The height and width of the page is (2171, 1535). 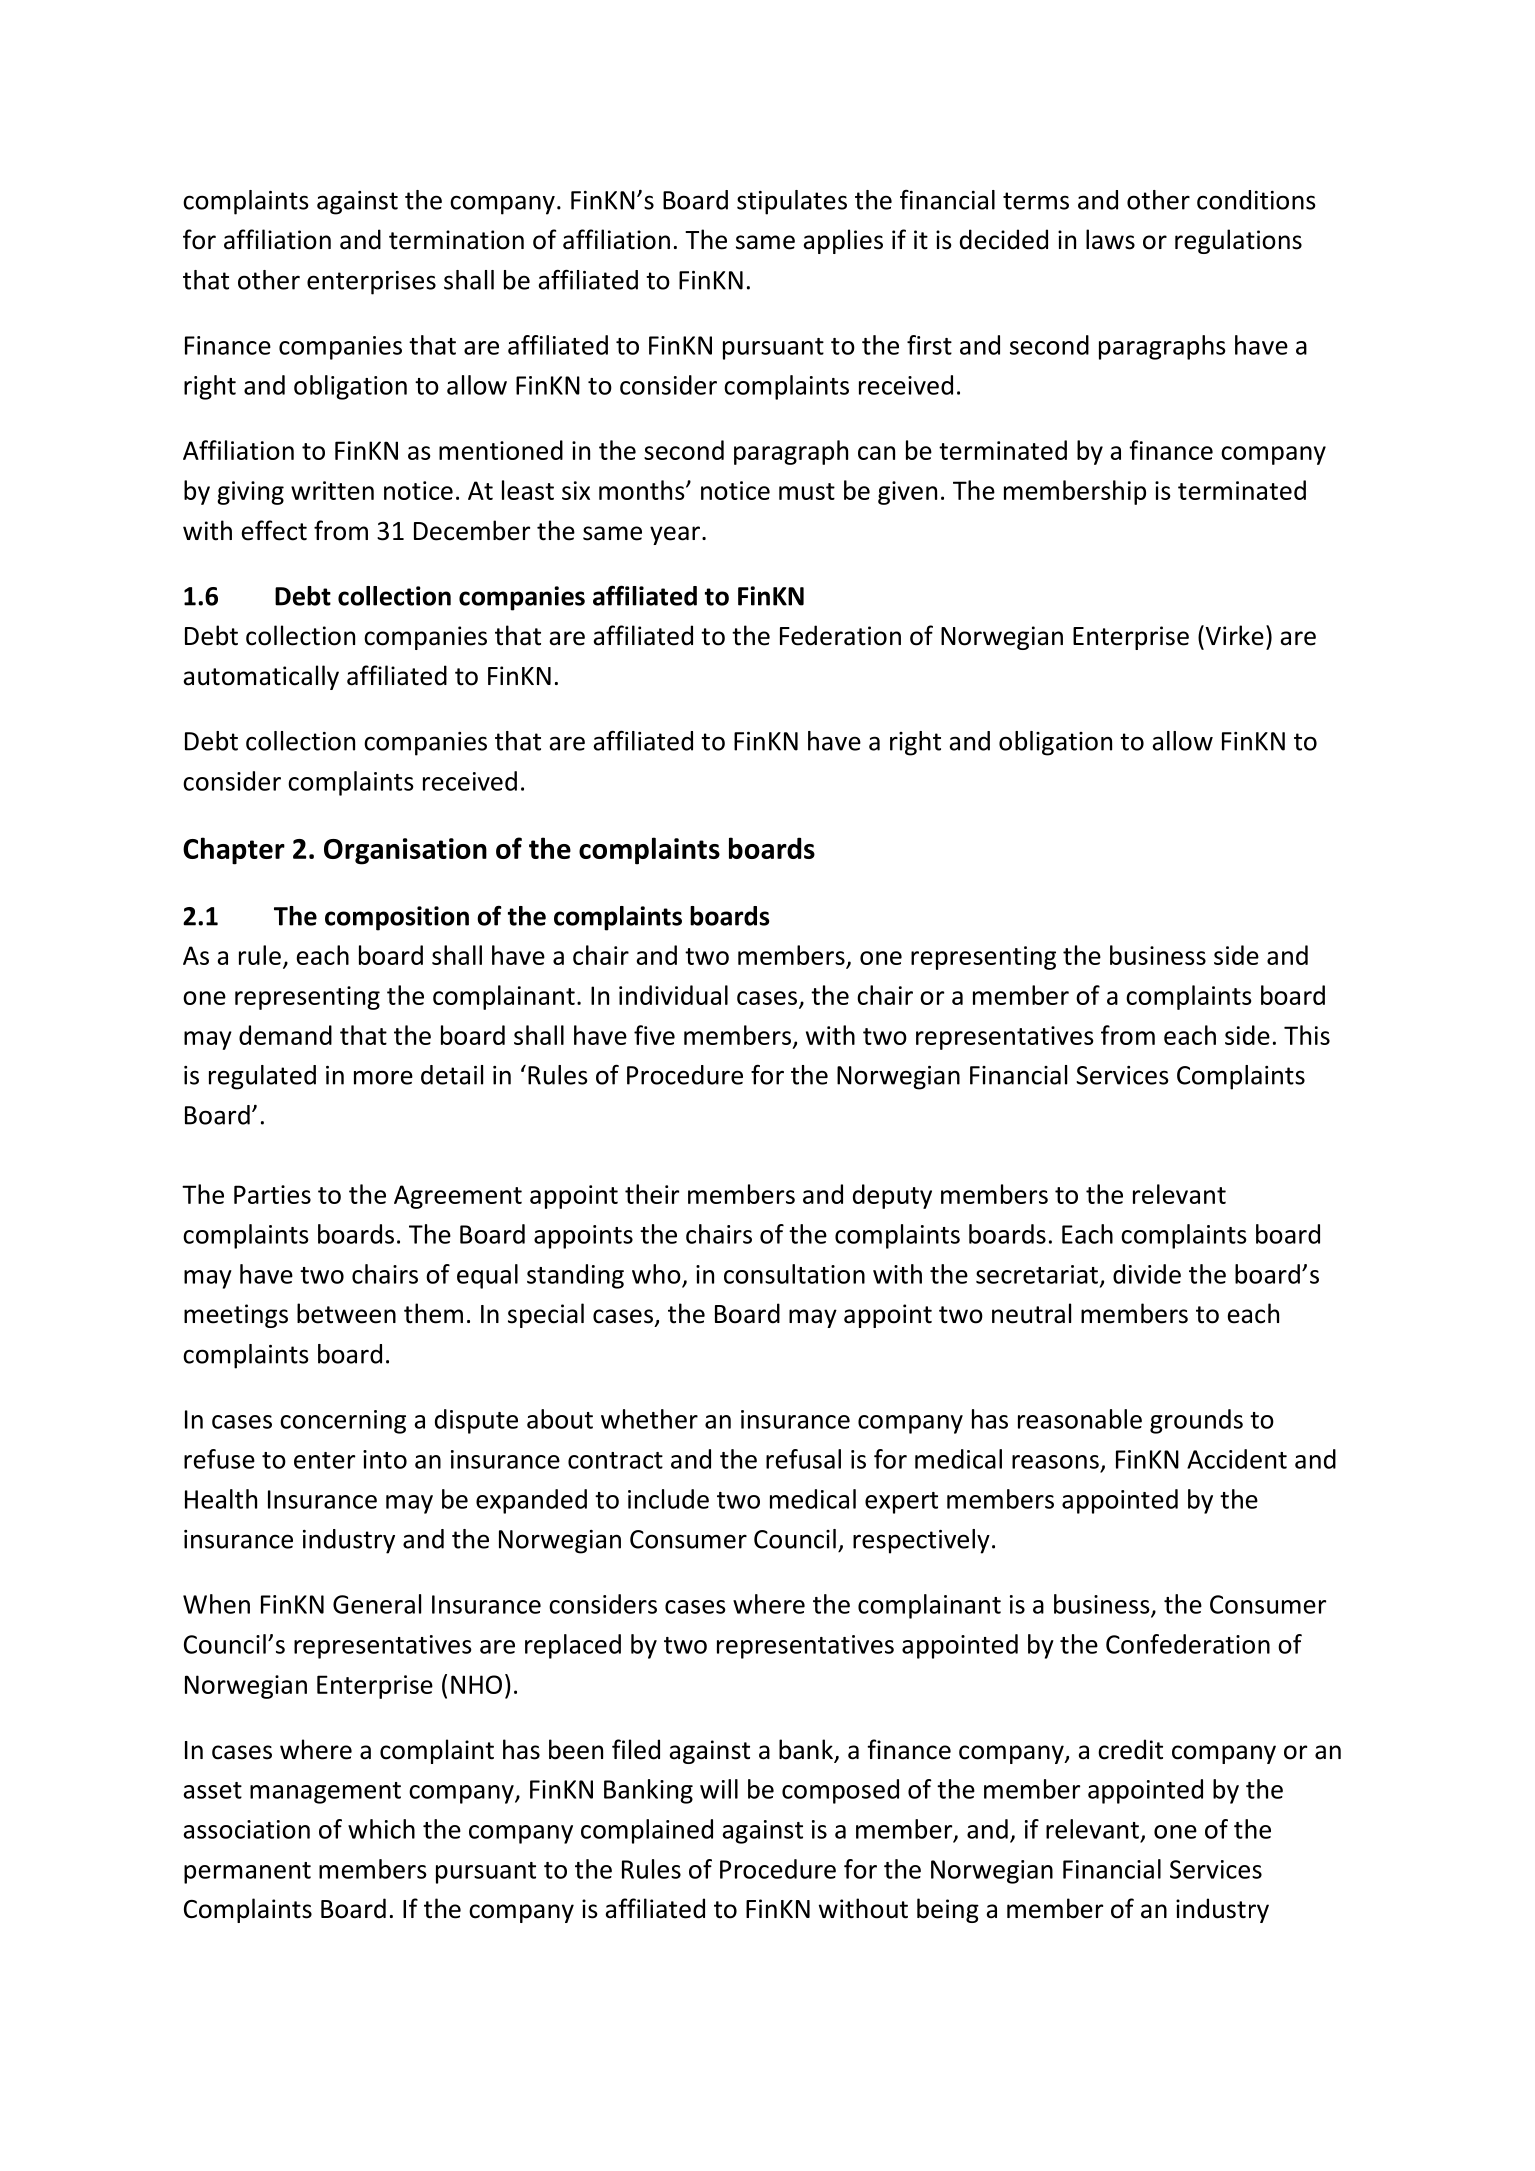 What do you see at coordinates (654, 1035) in the page?
I see `five` at bounding box center [654, 1035].
